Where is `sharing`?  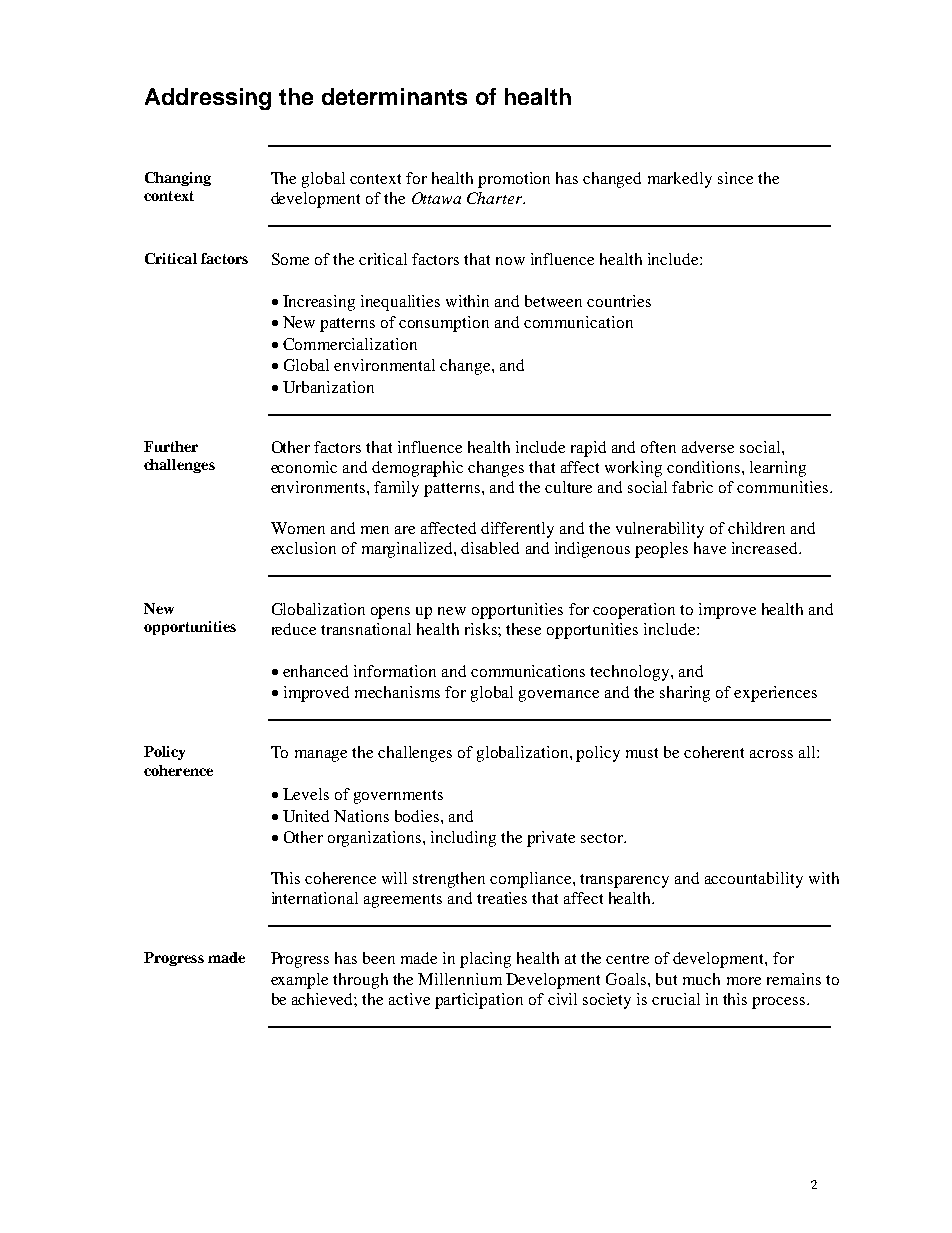 sharing is located at coordinates (685, 694).
